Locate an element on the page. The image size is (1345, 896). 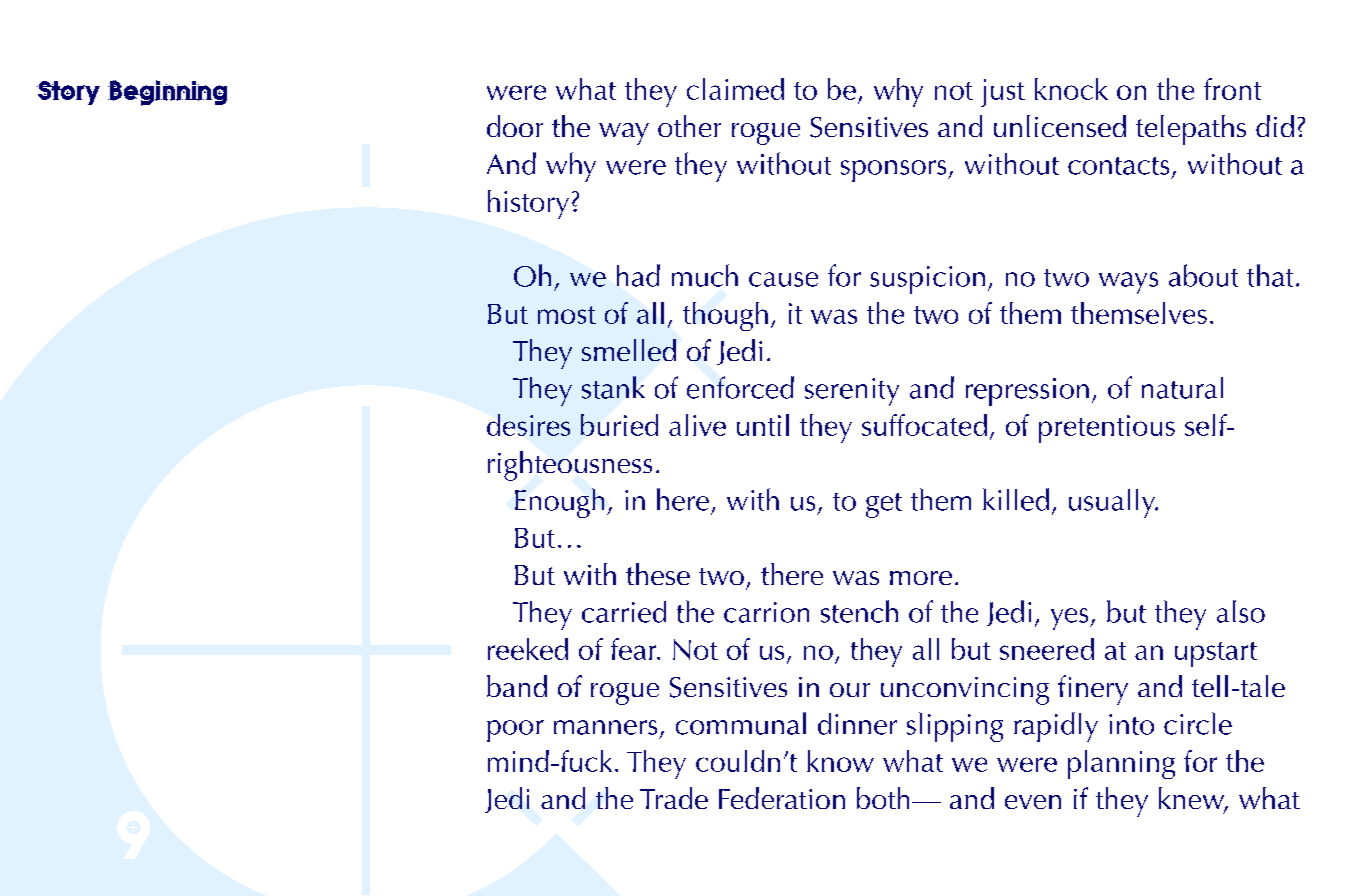
other is located at coordinates (689, 126).
